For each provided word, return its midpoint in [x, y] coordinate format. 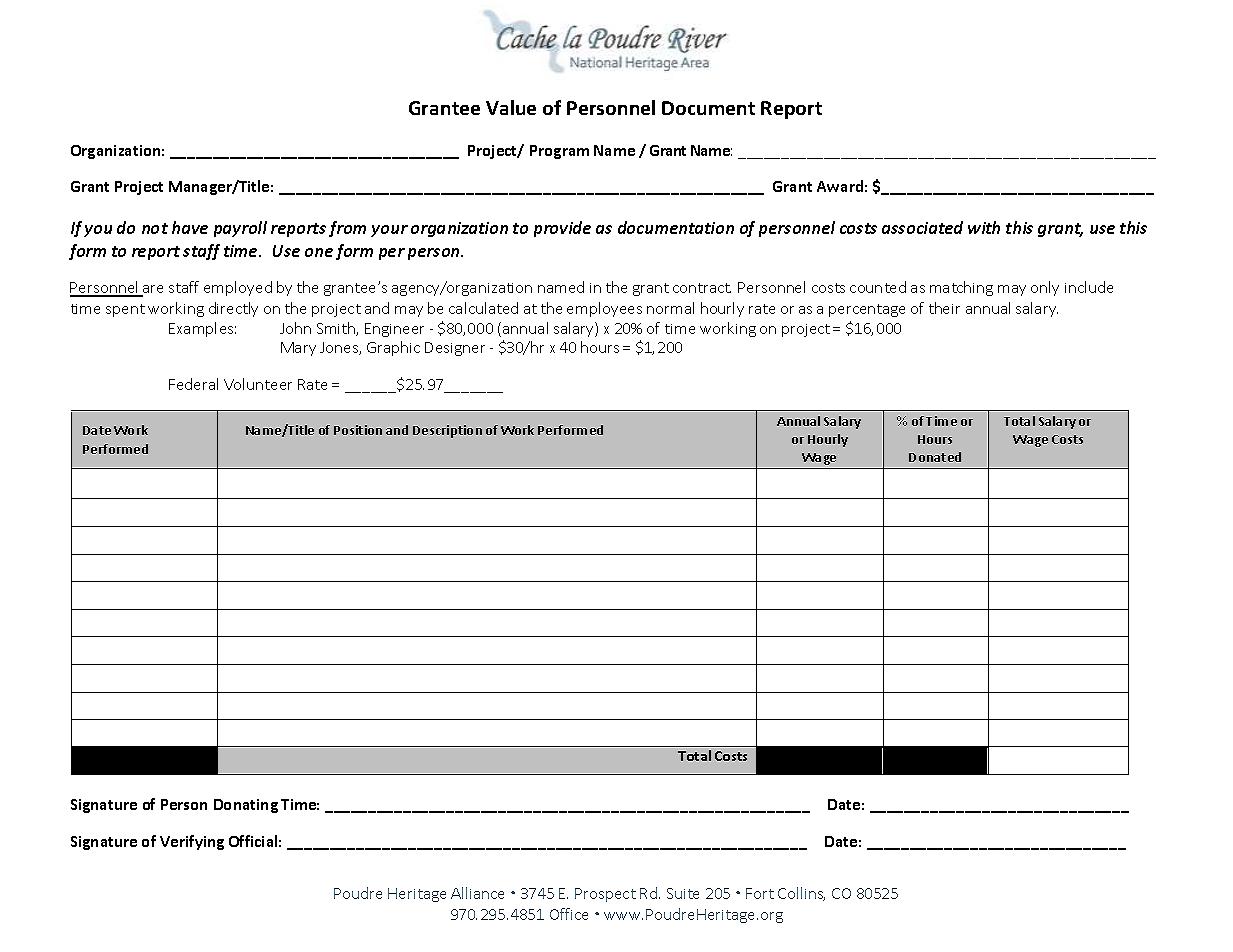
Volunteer [258, 384]
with [984, 227]
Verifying [192, 842]
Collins [801, 894]
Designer [455, 349]
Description [447, 431]
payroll [240, 229]
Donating [246, 806]
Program [559, 152]
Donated [935, 457]
